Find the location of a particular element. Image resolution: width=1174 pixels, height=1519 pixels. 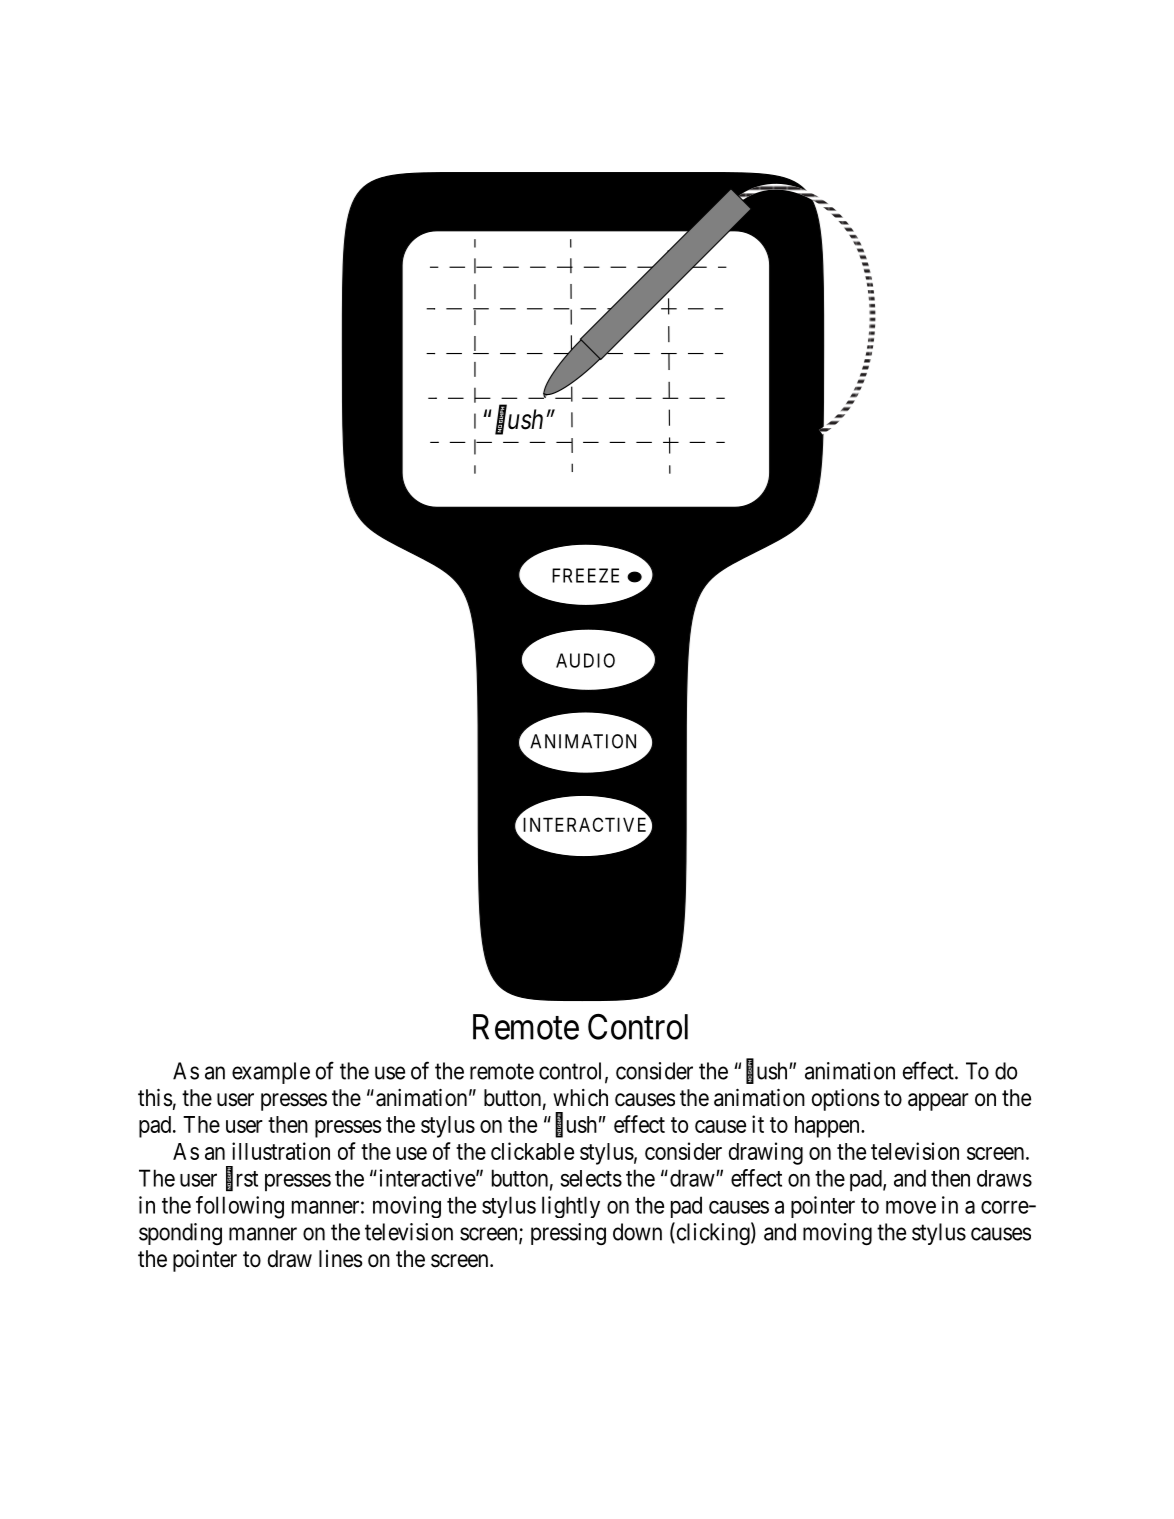

lightly is located at coordinates (571, 1207).
